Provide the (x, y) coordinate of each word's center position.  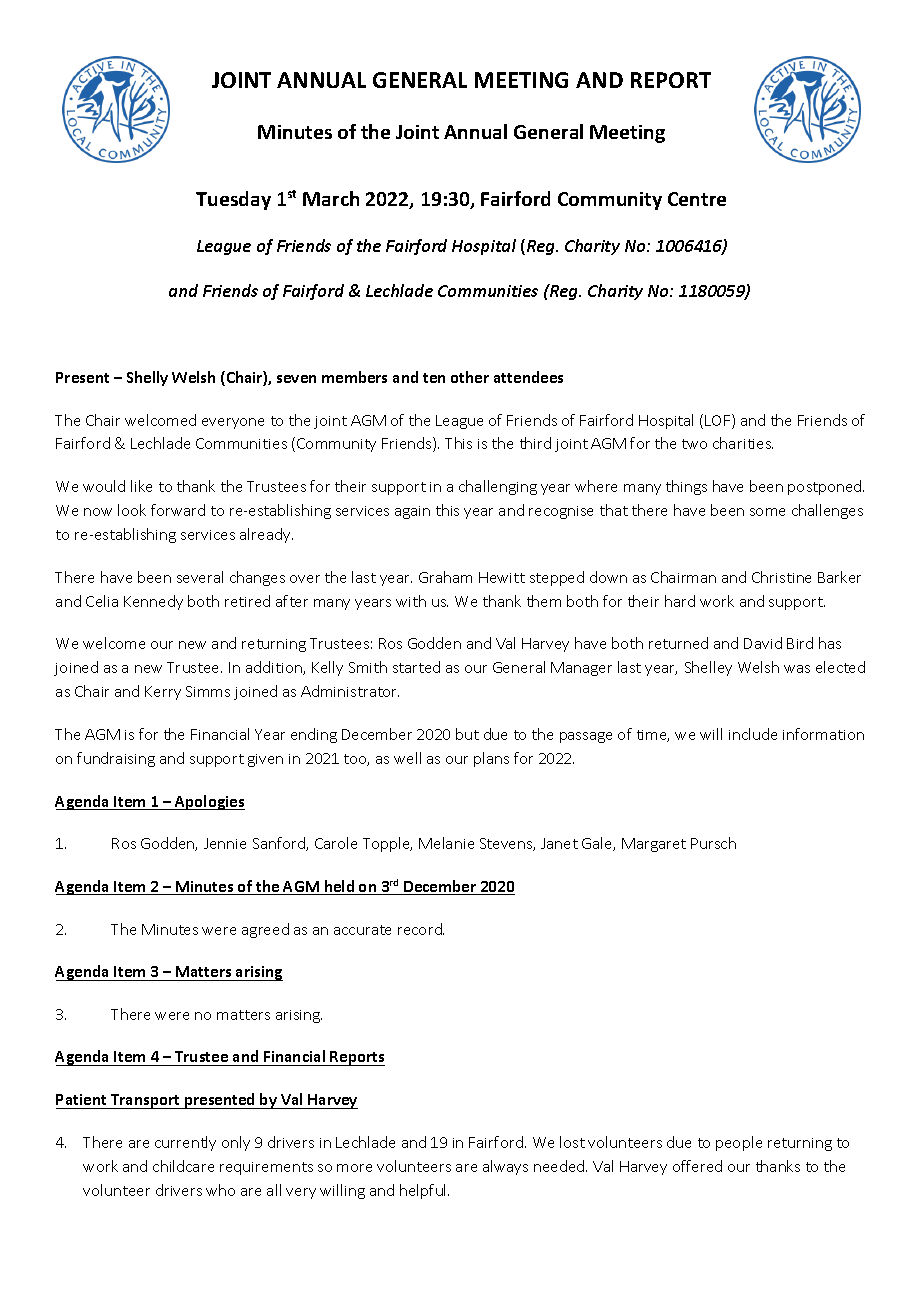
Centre (697, 199)
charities (743, 443)
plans (491, 759)
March (331, 198)
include (753, 734)
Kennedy (153, 602)
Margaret (654, 845)
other (470, 377)
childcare (183, 1166)
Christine (781, 577)
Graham (445, 577)
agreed (265, 930)
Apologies (209, 802)
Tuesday (233, 200)
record (421, 929)
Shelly (147, 378)
